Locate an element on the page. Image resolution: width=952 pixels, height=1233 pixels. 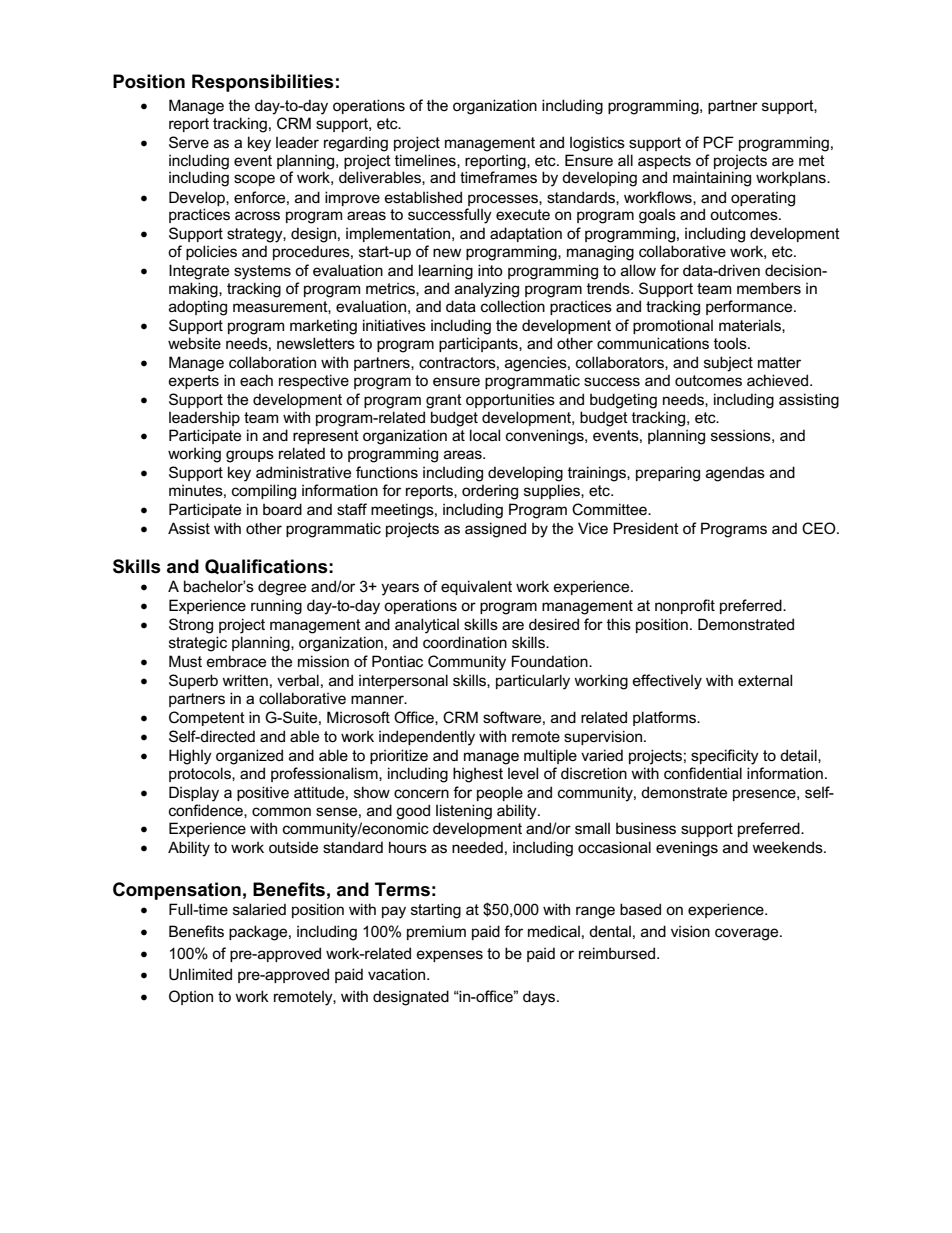
PCF is located at coordinates (718, 142).
